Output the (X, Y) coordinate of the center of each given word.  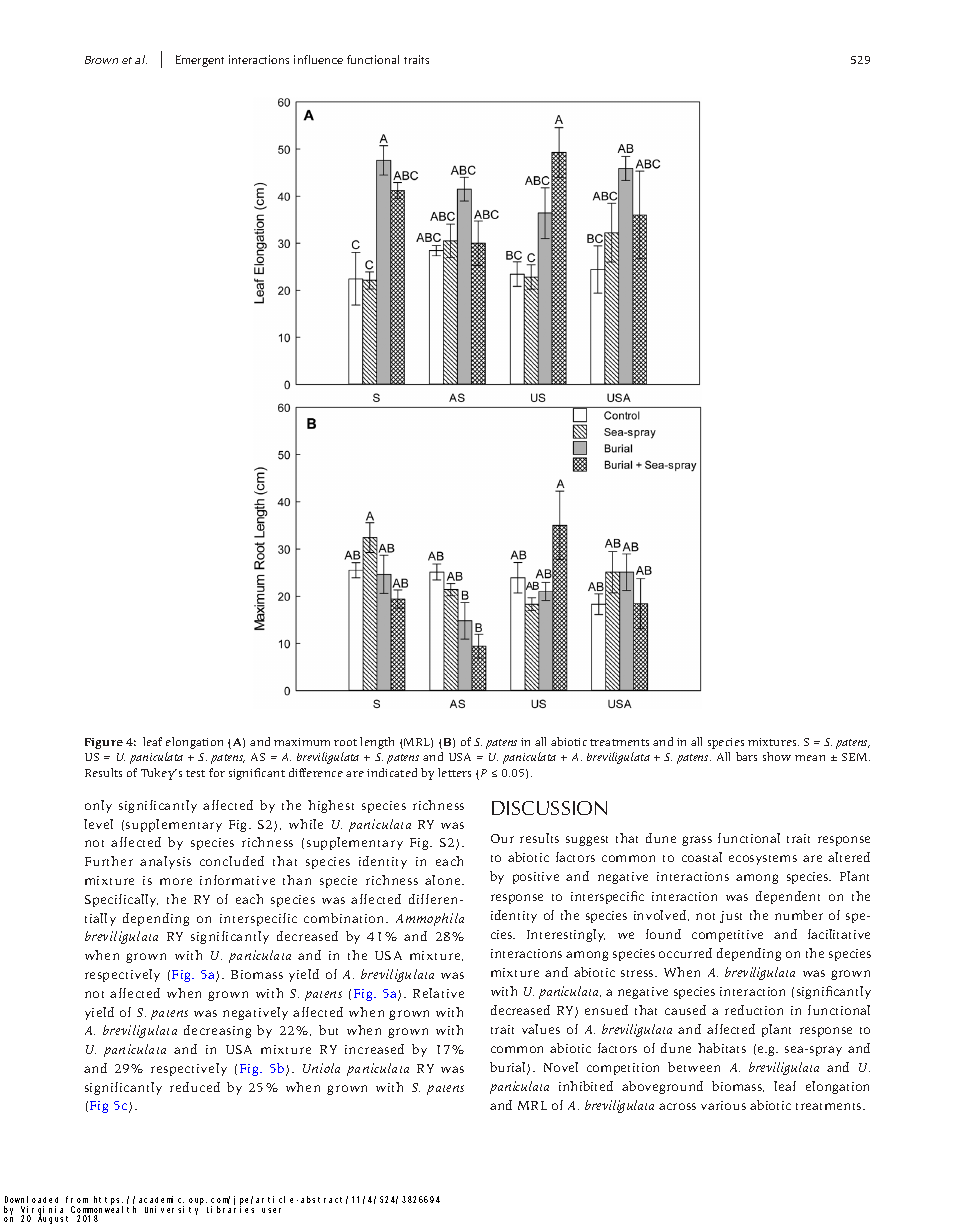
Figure (104, 743)
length (377, 743)
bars (746, 756)
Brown (101, 60)
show (777, 756)
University (171, 1210)
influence (318, 59)
